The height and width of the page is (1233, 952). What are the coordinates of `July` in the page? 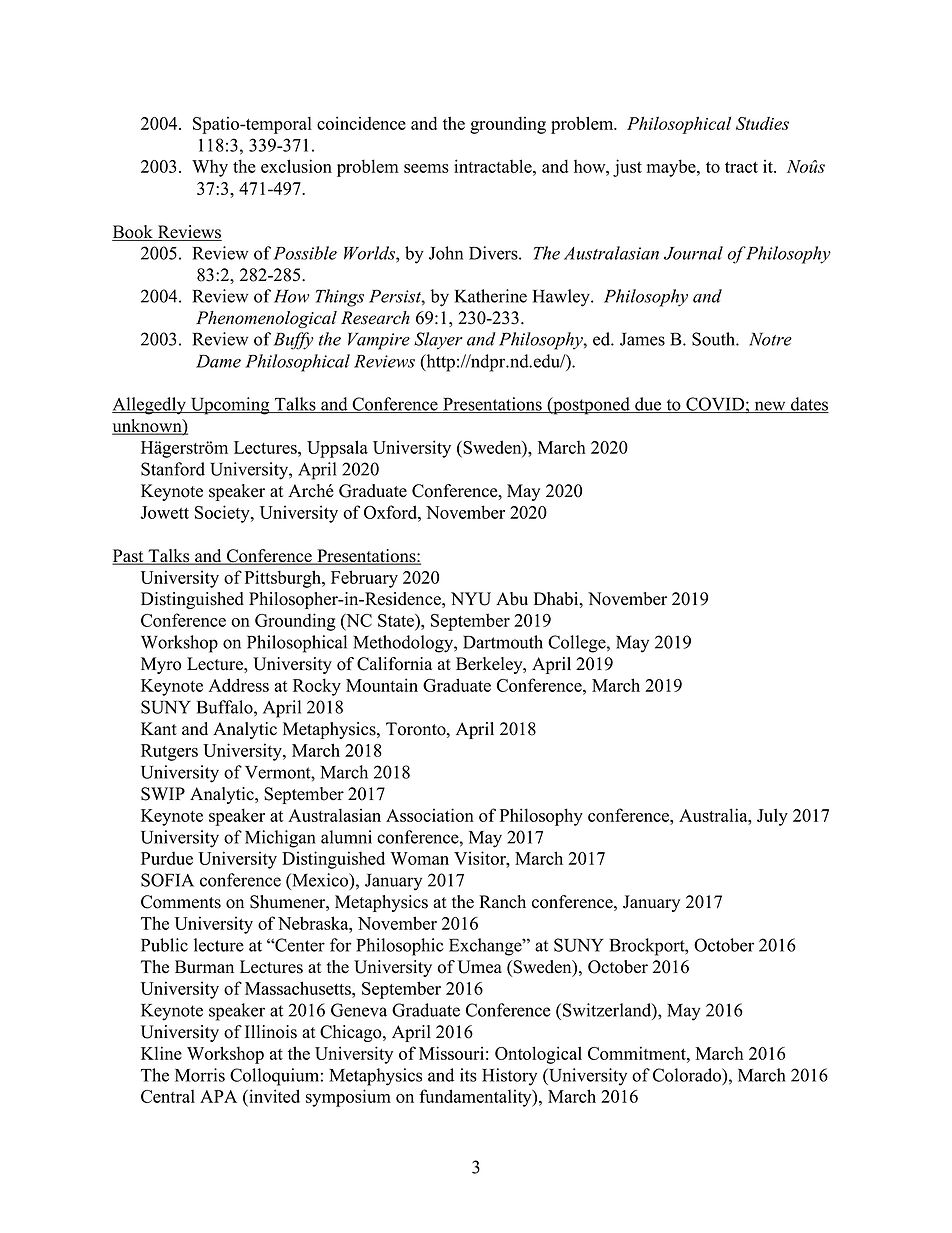 It's located at (772, 817).
